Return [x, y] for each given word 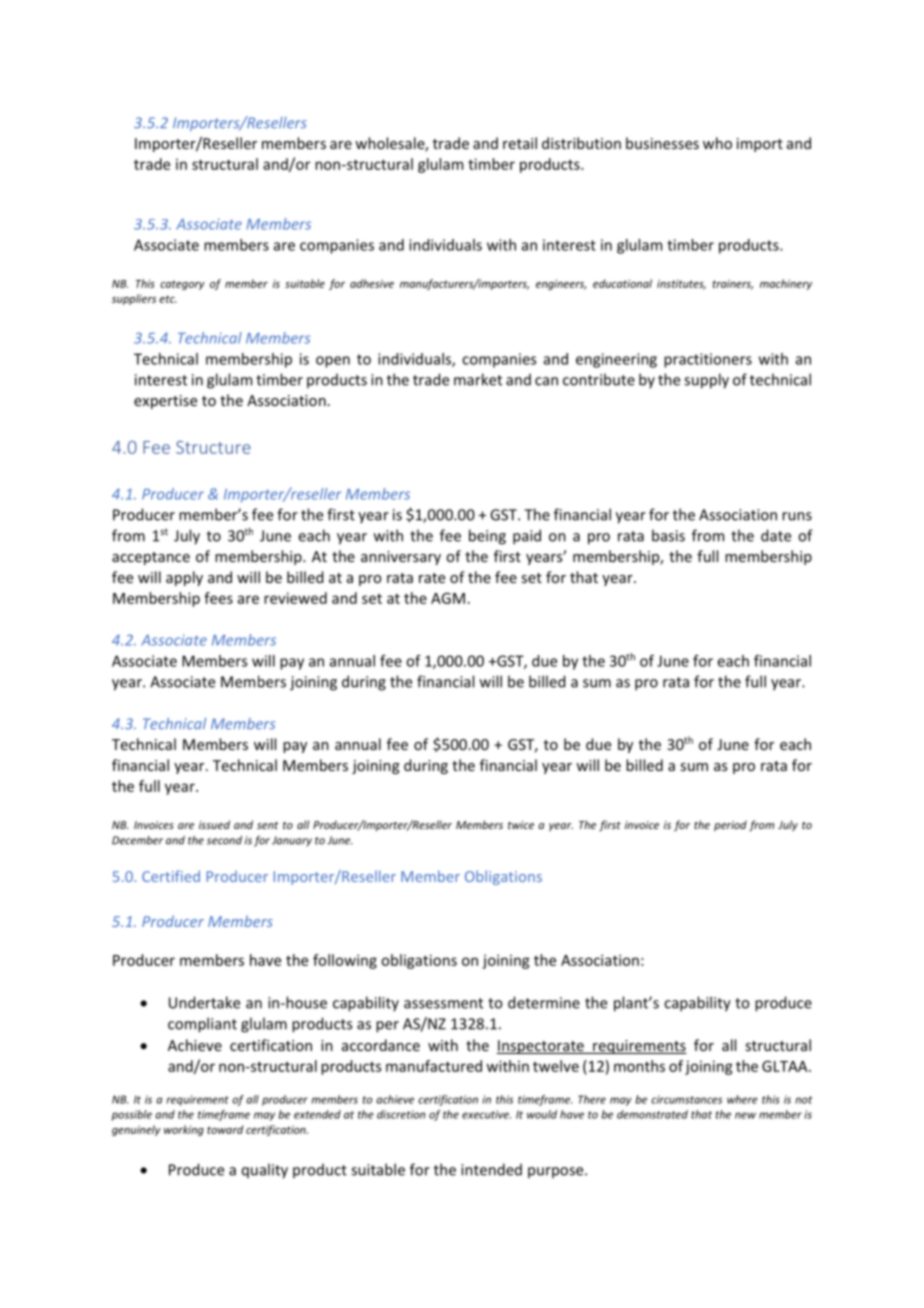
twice [521, 825]
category [182, 285]
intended [491, 1169]
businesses [662, 143]
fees [218, 598]
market [478, 379]
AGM [448, 598]
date [776, 535]
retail [520, 143]
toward [225, 1129]
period [730, 825]
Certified [171, 876]
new [745, 1115]
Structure [213, 447]
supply [706, 381]
